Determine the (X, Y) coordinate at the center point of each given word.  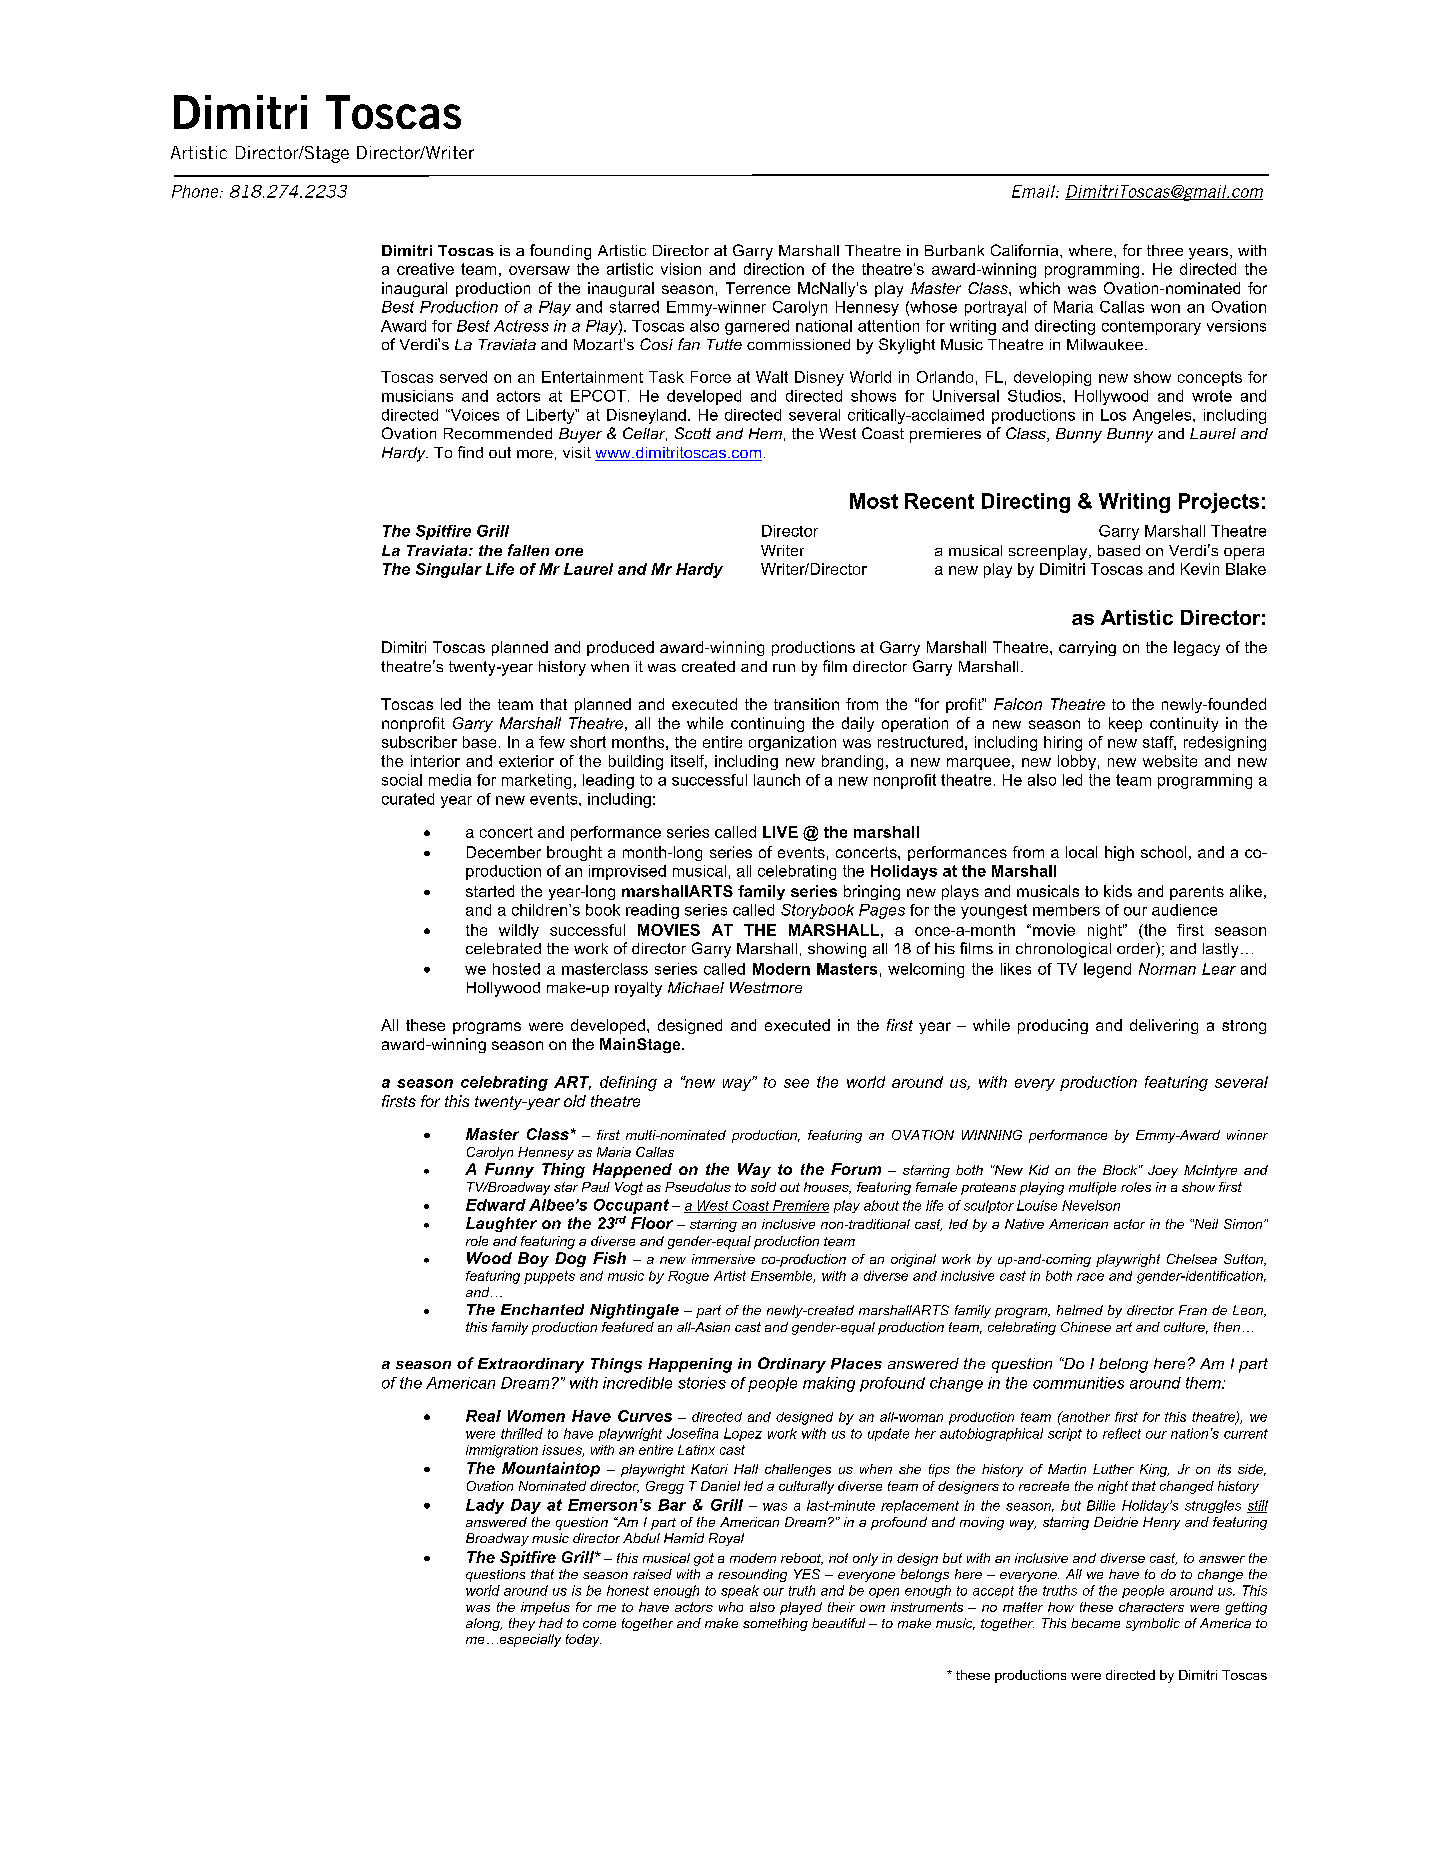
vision (681, 269)
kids (1118, 891)
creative (425, 269)
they (522, 1624)
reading (652, 911)
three (1165, 250)
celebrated (503, 948)
